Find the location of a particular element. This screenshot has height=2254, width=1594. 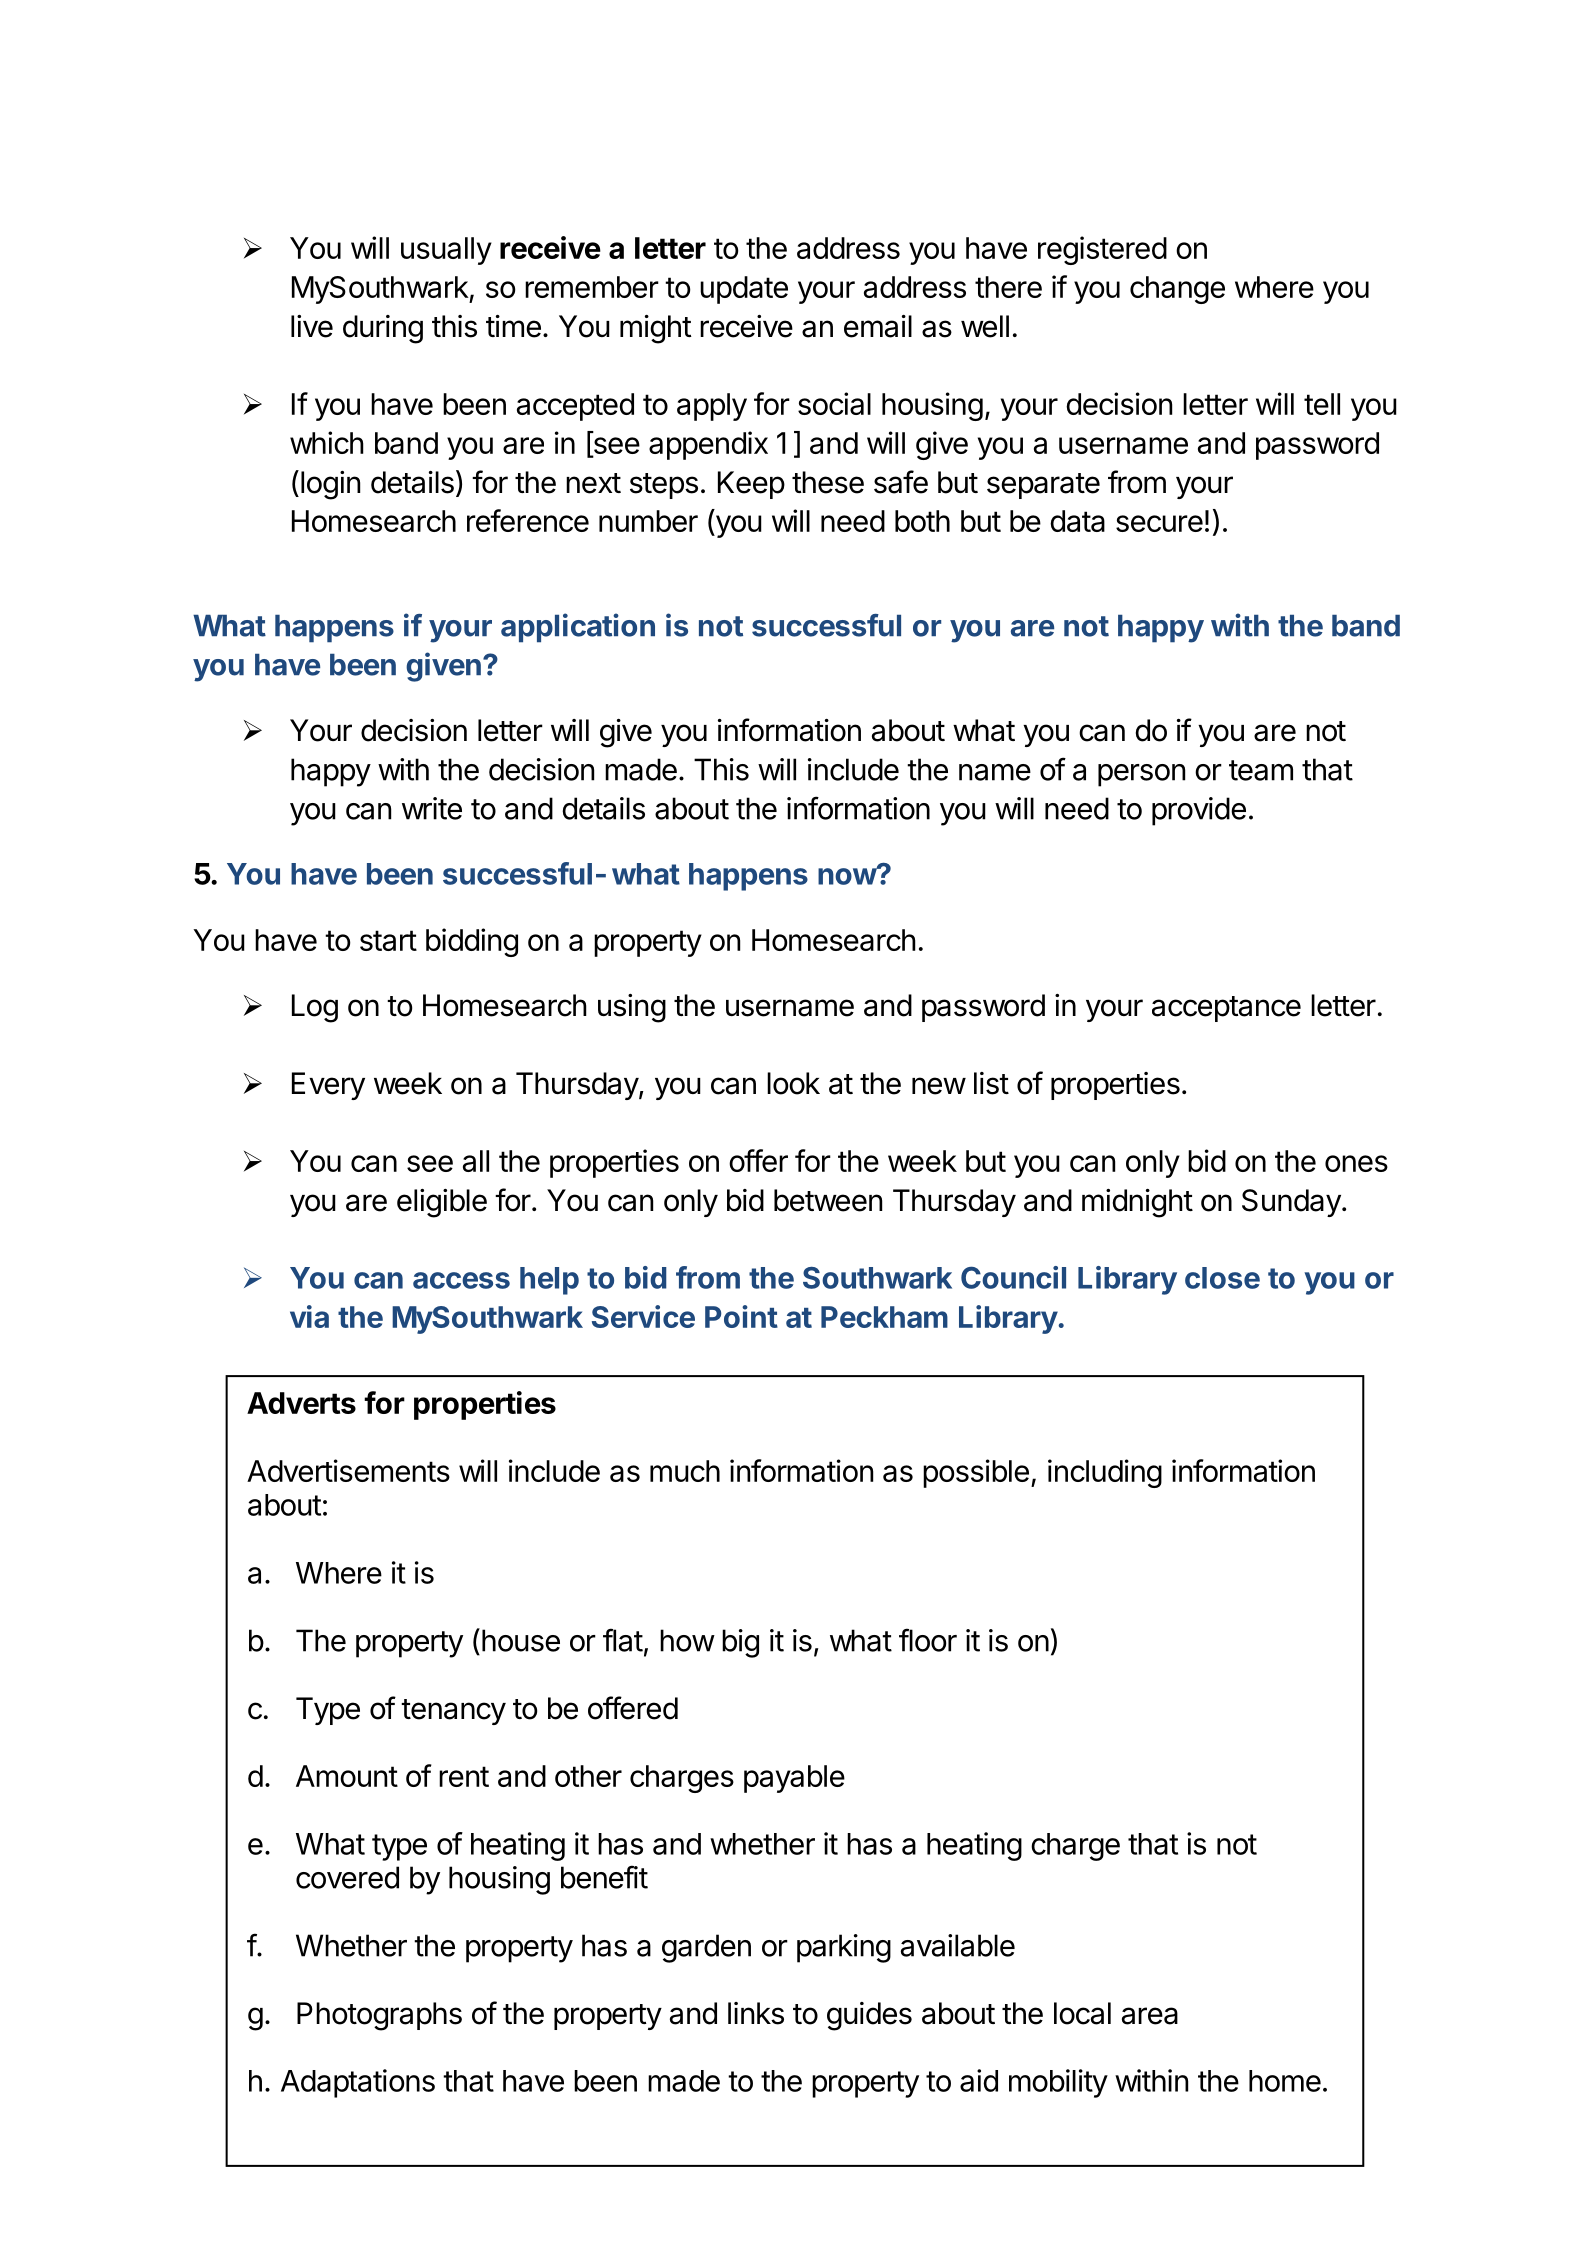

guides is located at coordinates (869, 2016).
